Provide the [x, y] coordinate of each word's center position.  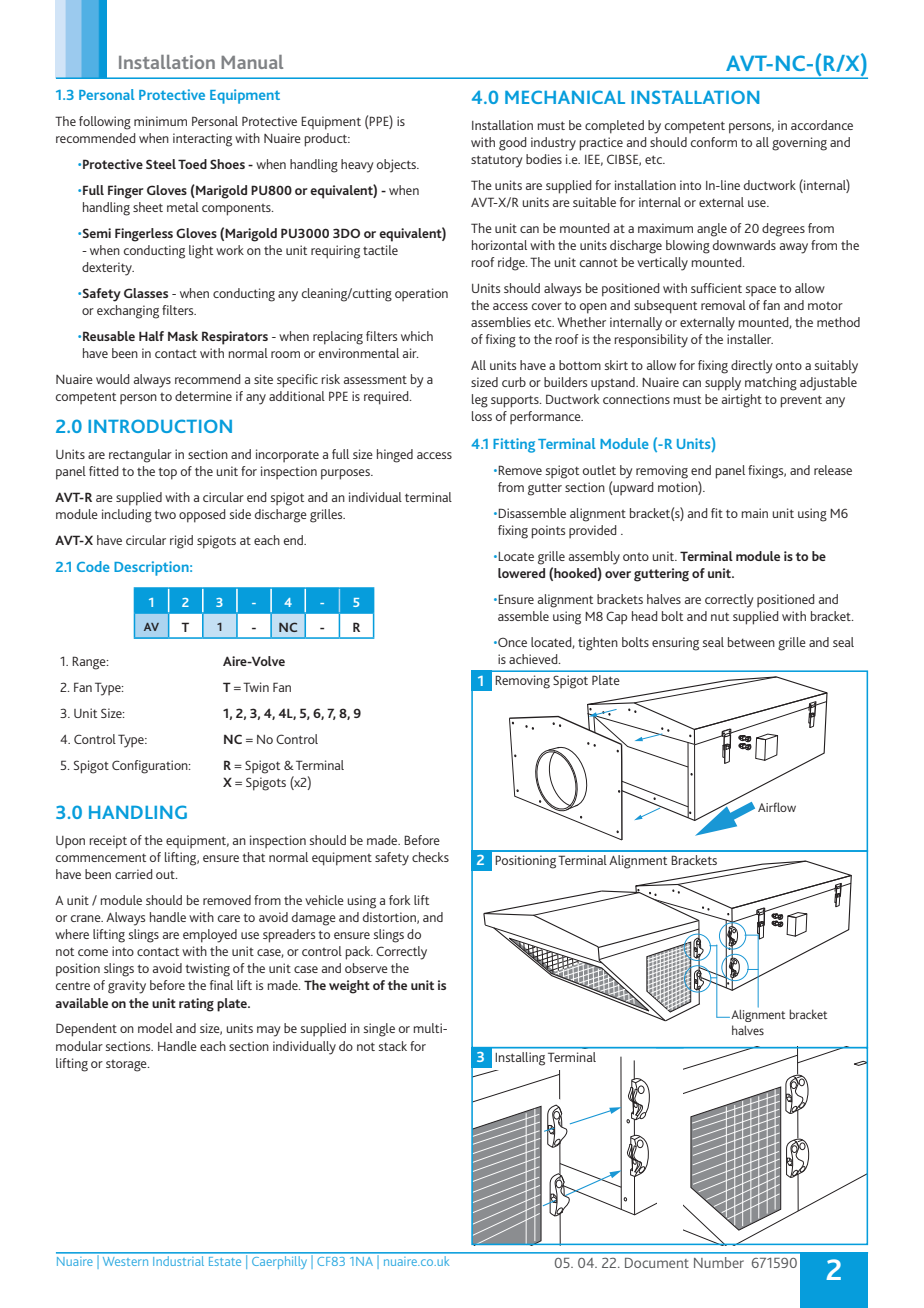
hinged [395, 456]
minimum [160, 121]
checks [430, 857]
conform [714, 142]
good [513, 144]
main [755, 513]
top [167, 473]
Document [657, 1263]
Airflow [777, 807]
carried [134, 874]
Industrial [178, 1262]
